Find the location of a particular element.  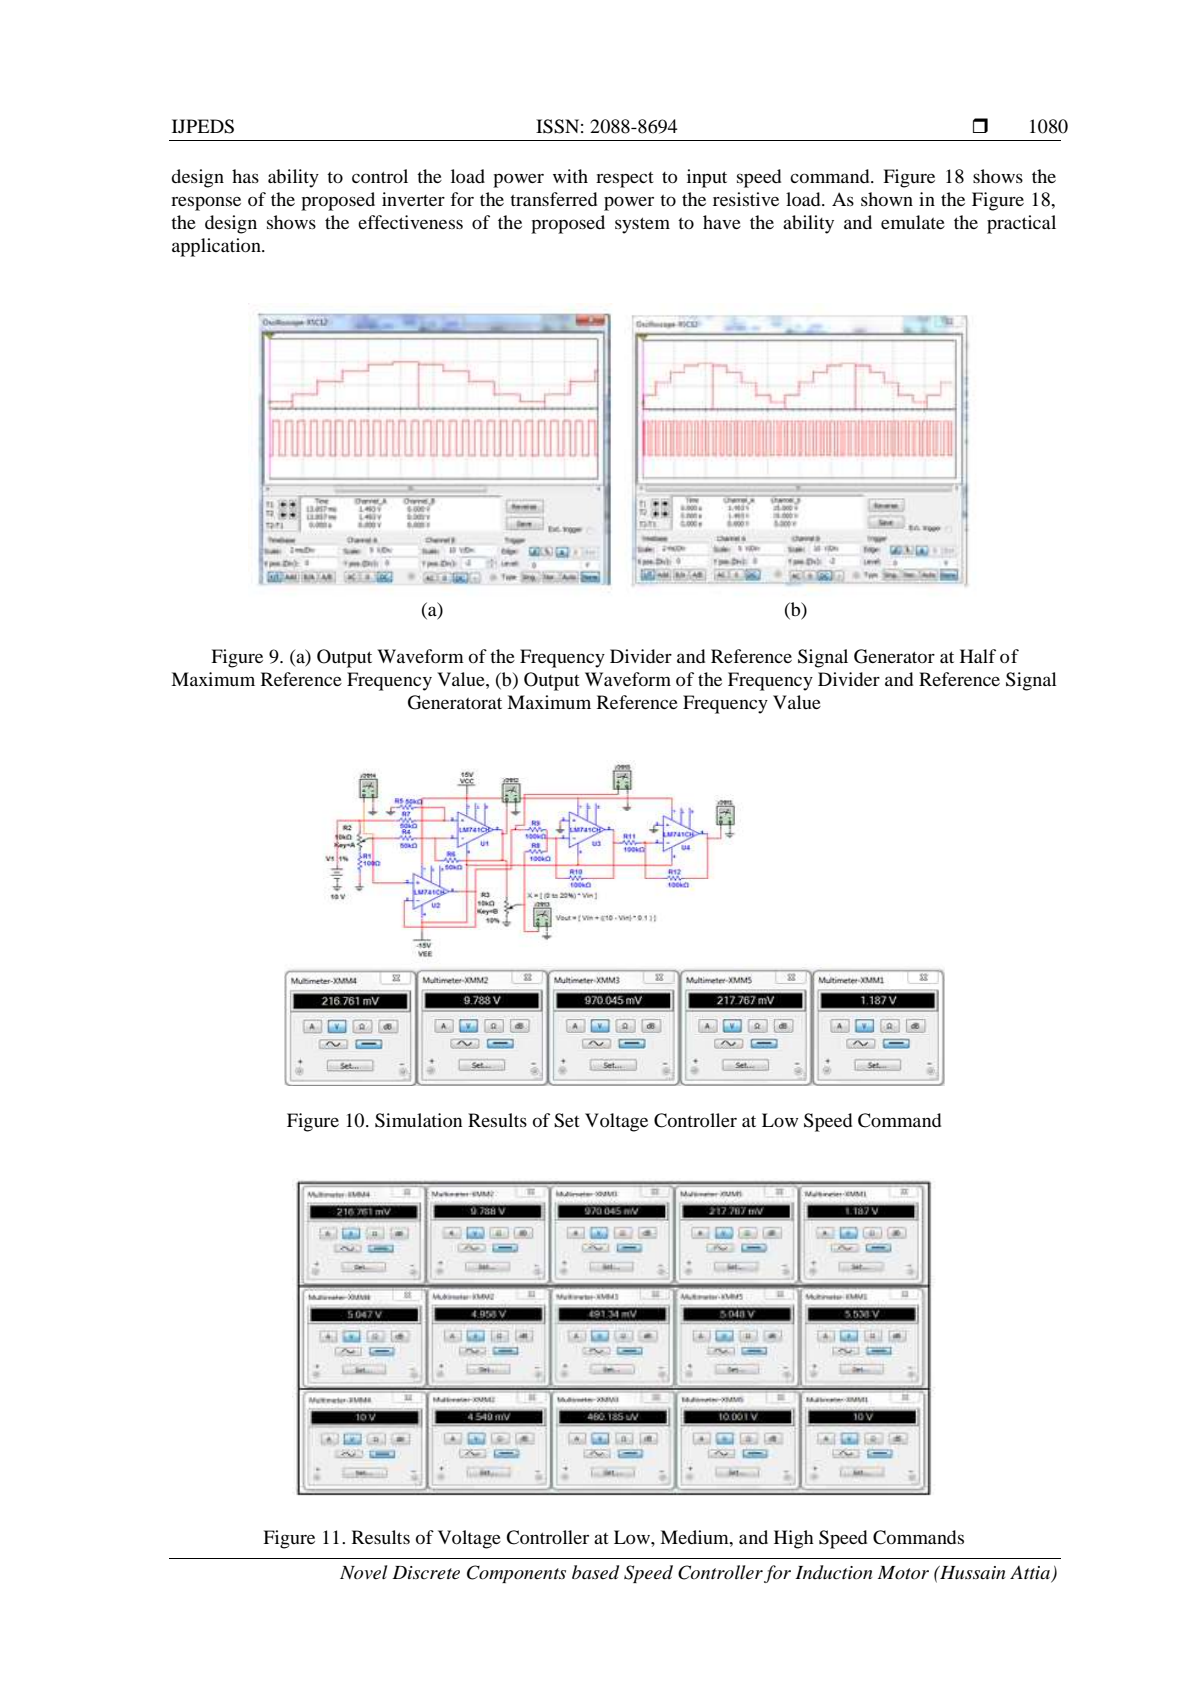

application is located at coordinates (217, 247).
